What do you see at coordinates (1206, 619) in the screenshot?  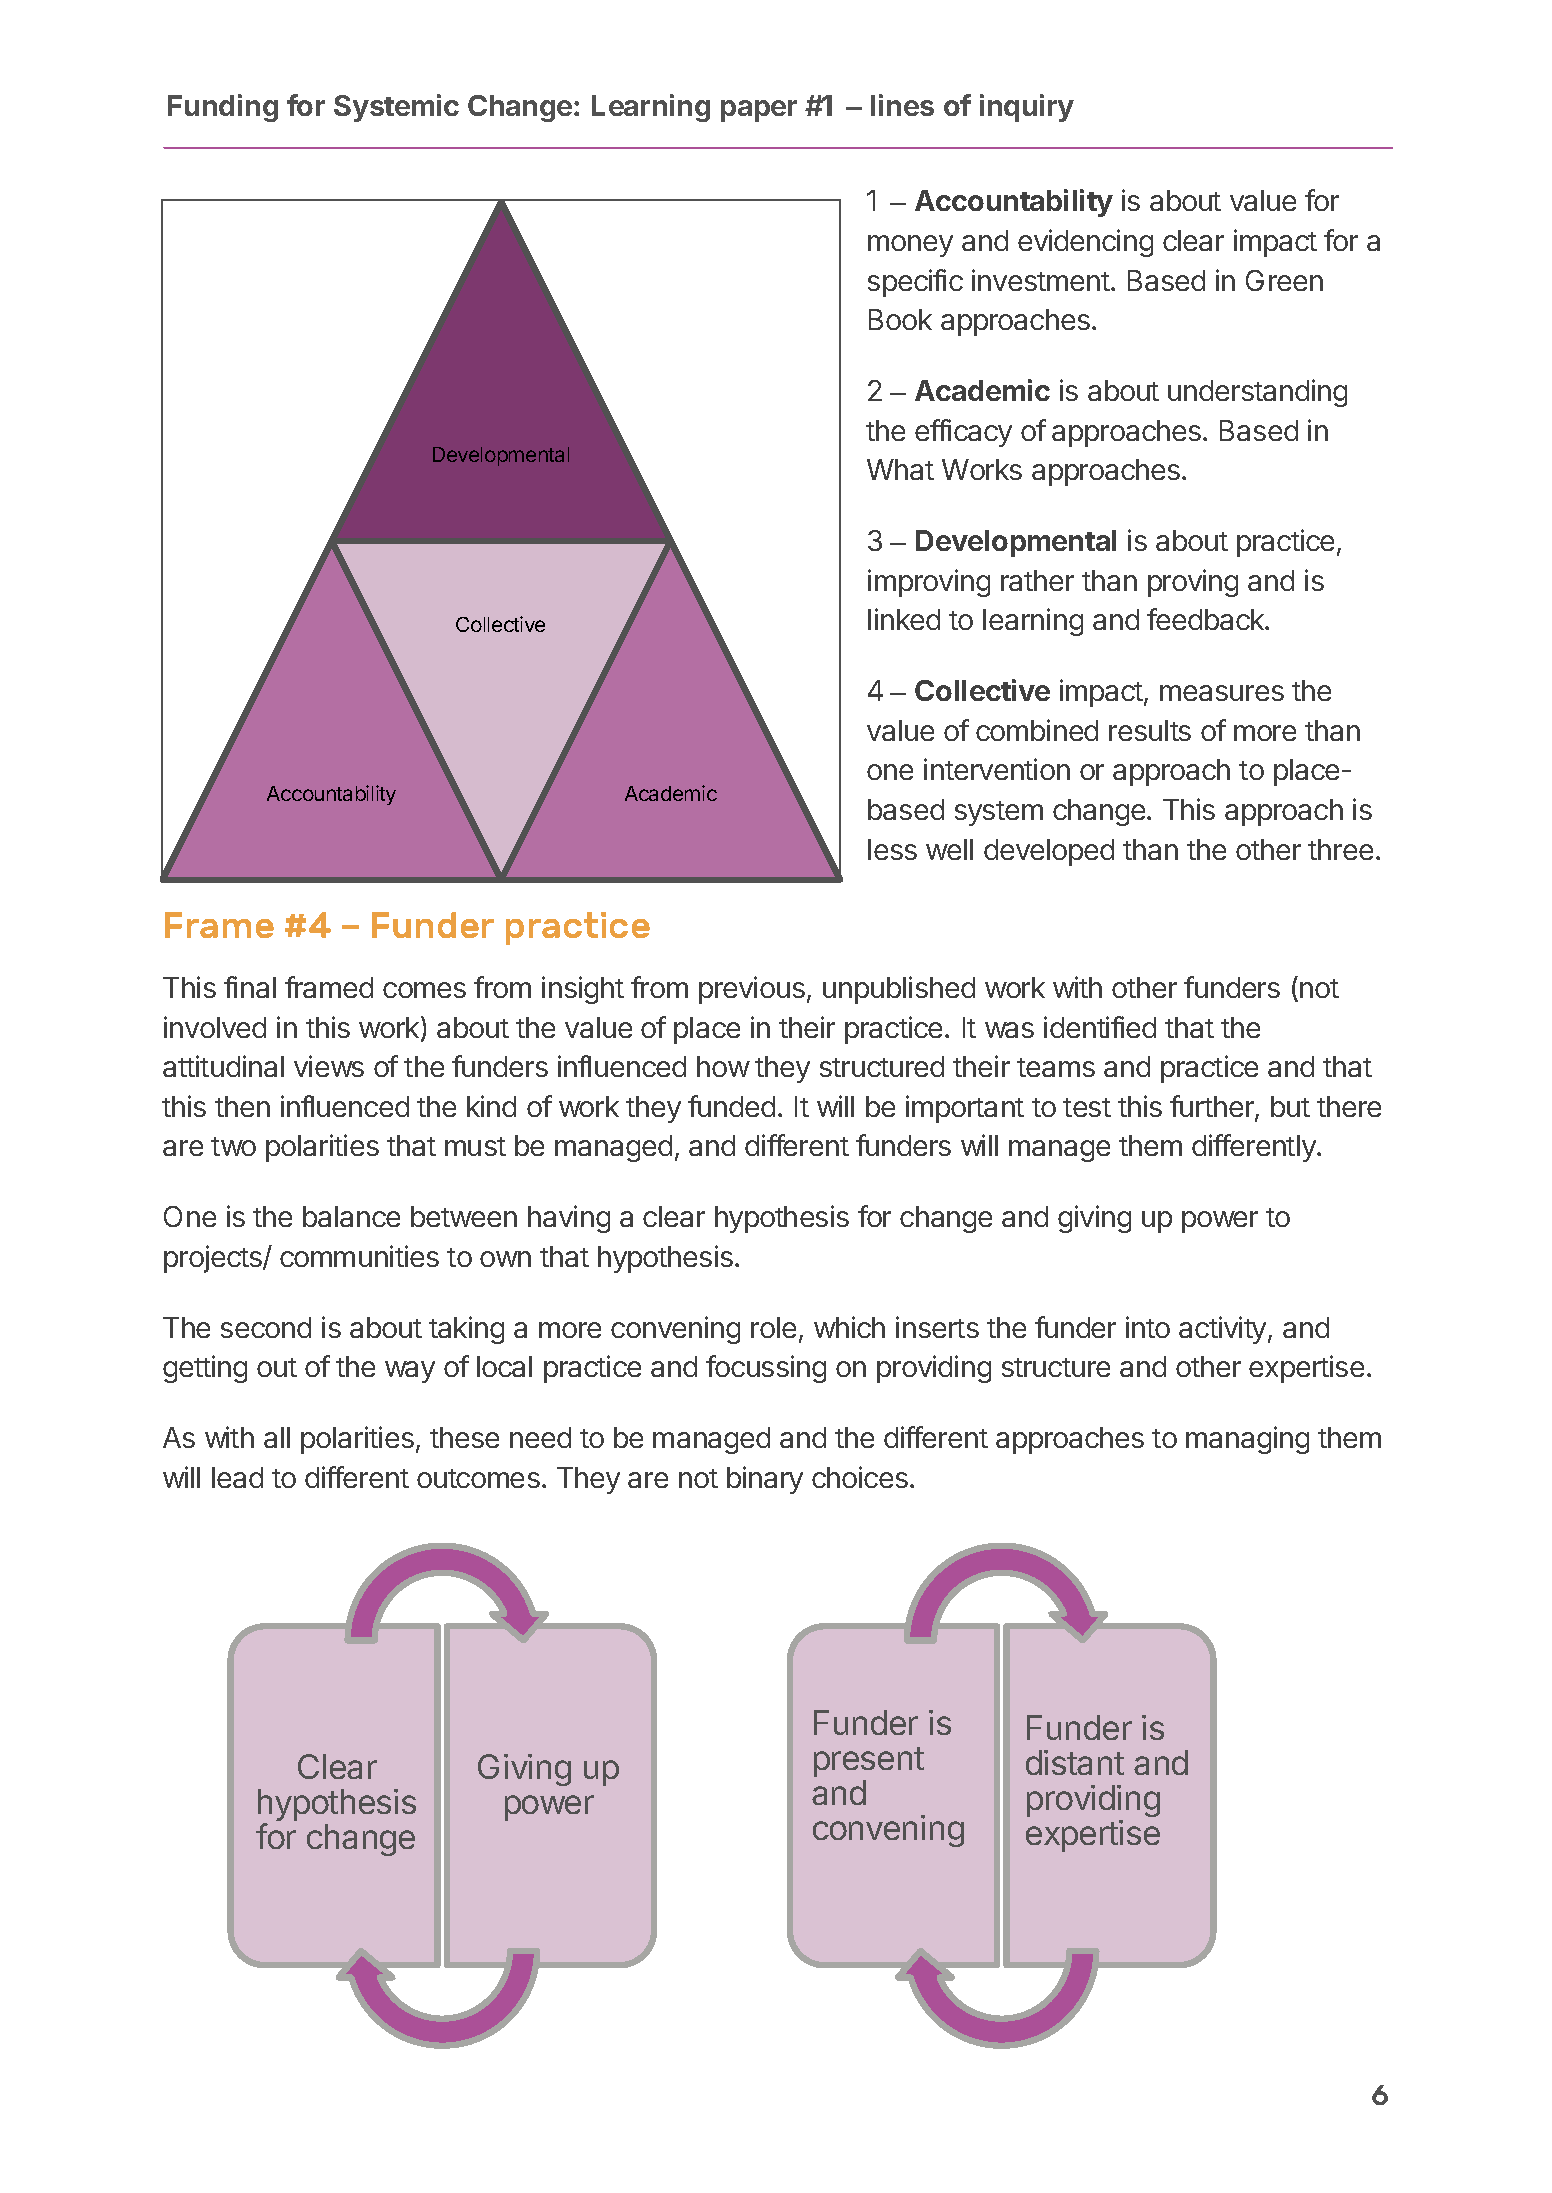 I see `feedback` at bounding box center [1206, 619].
